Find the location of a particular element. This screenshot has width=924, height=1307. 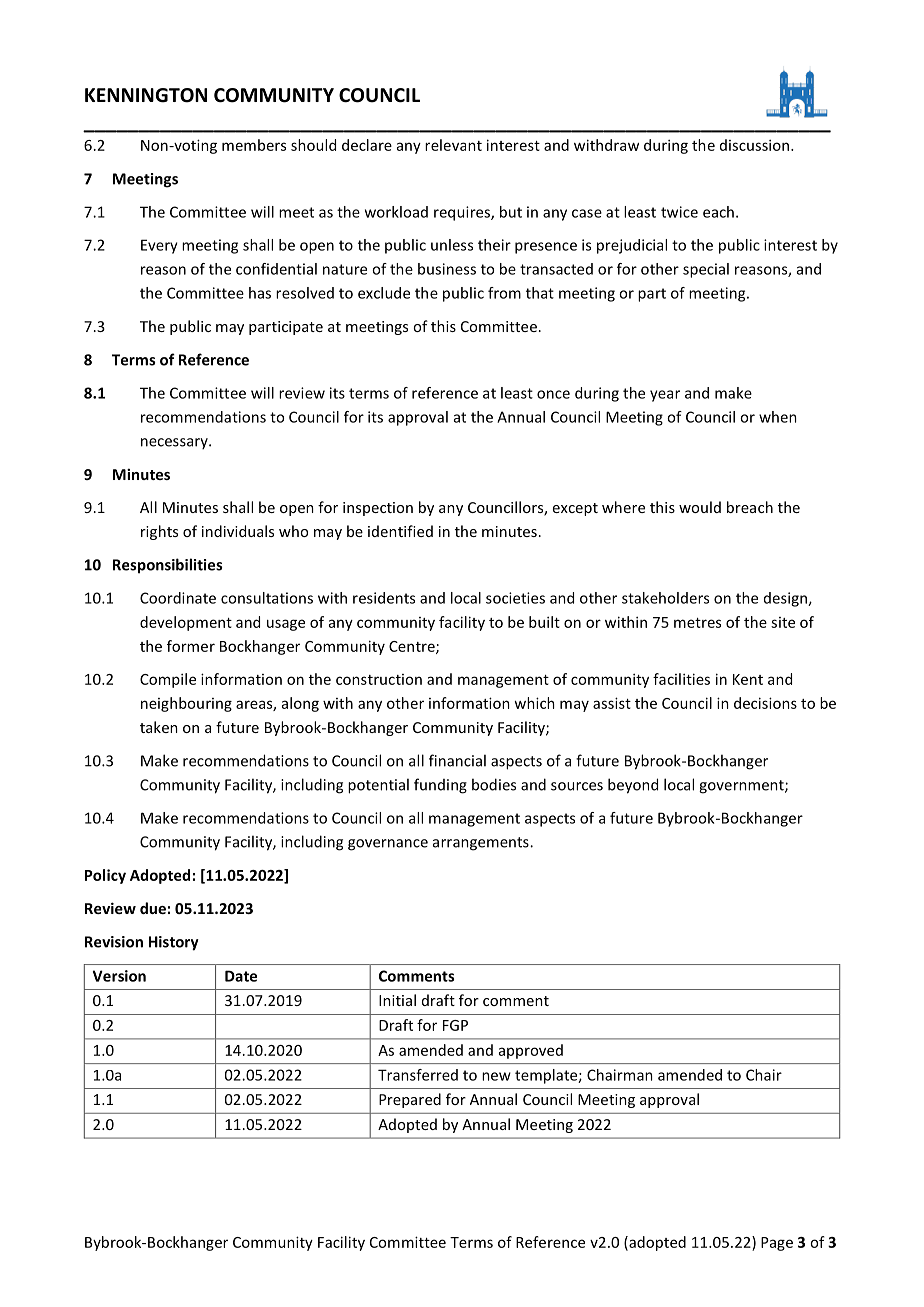

members is located at coordinates (254, 145).
